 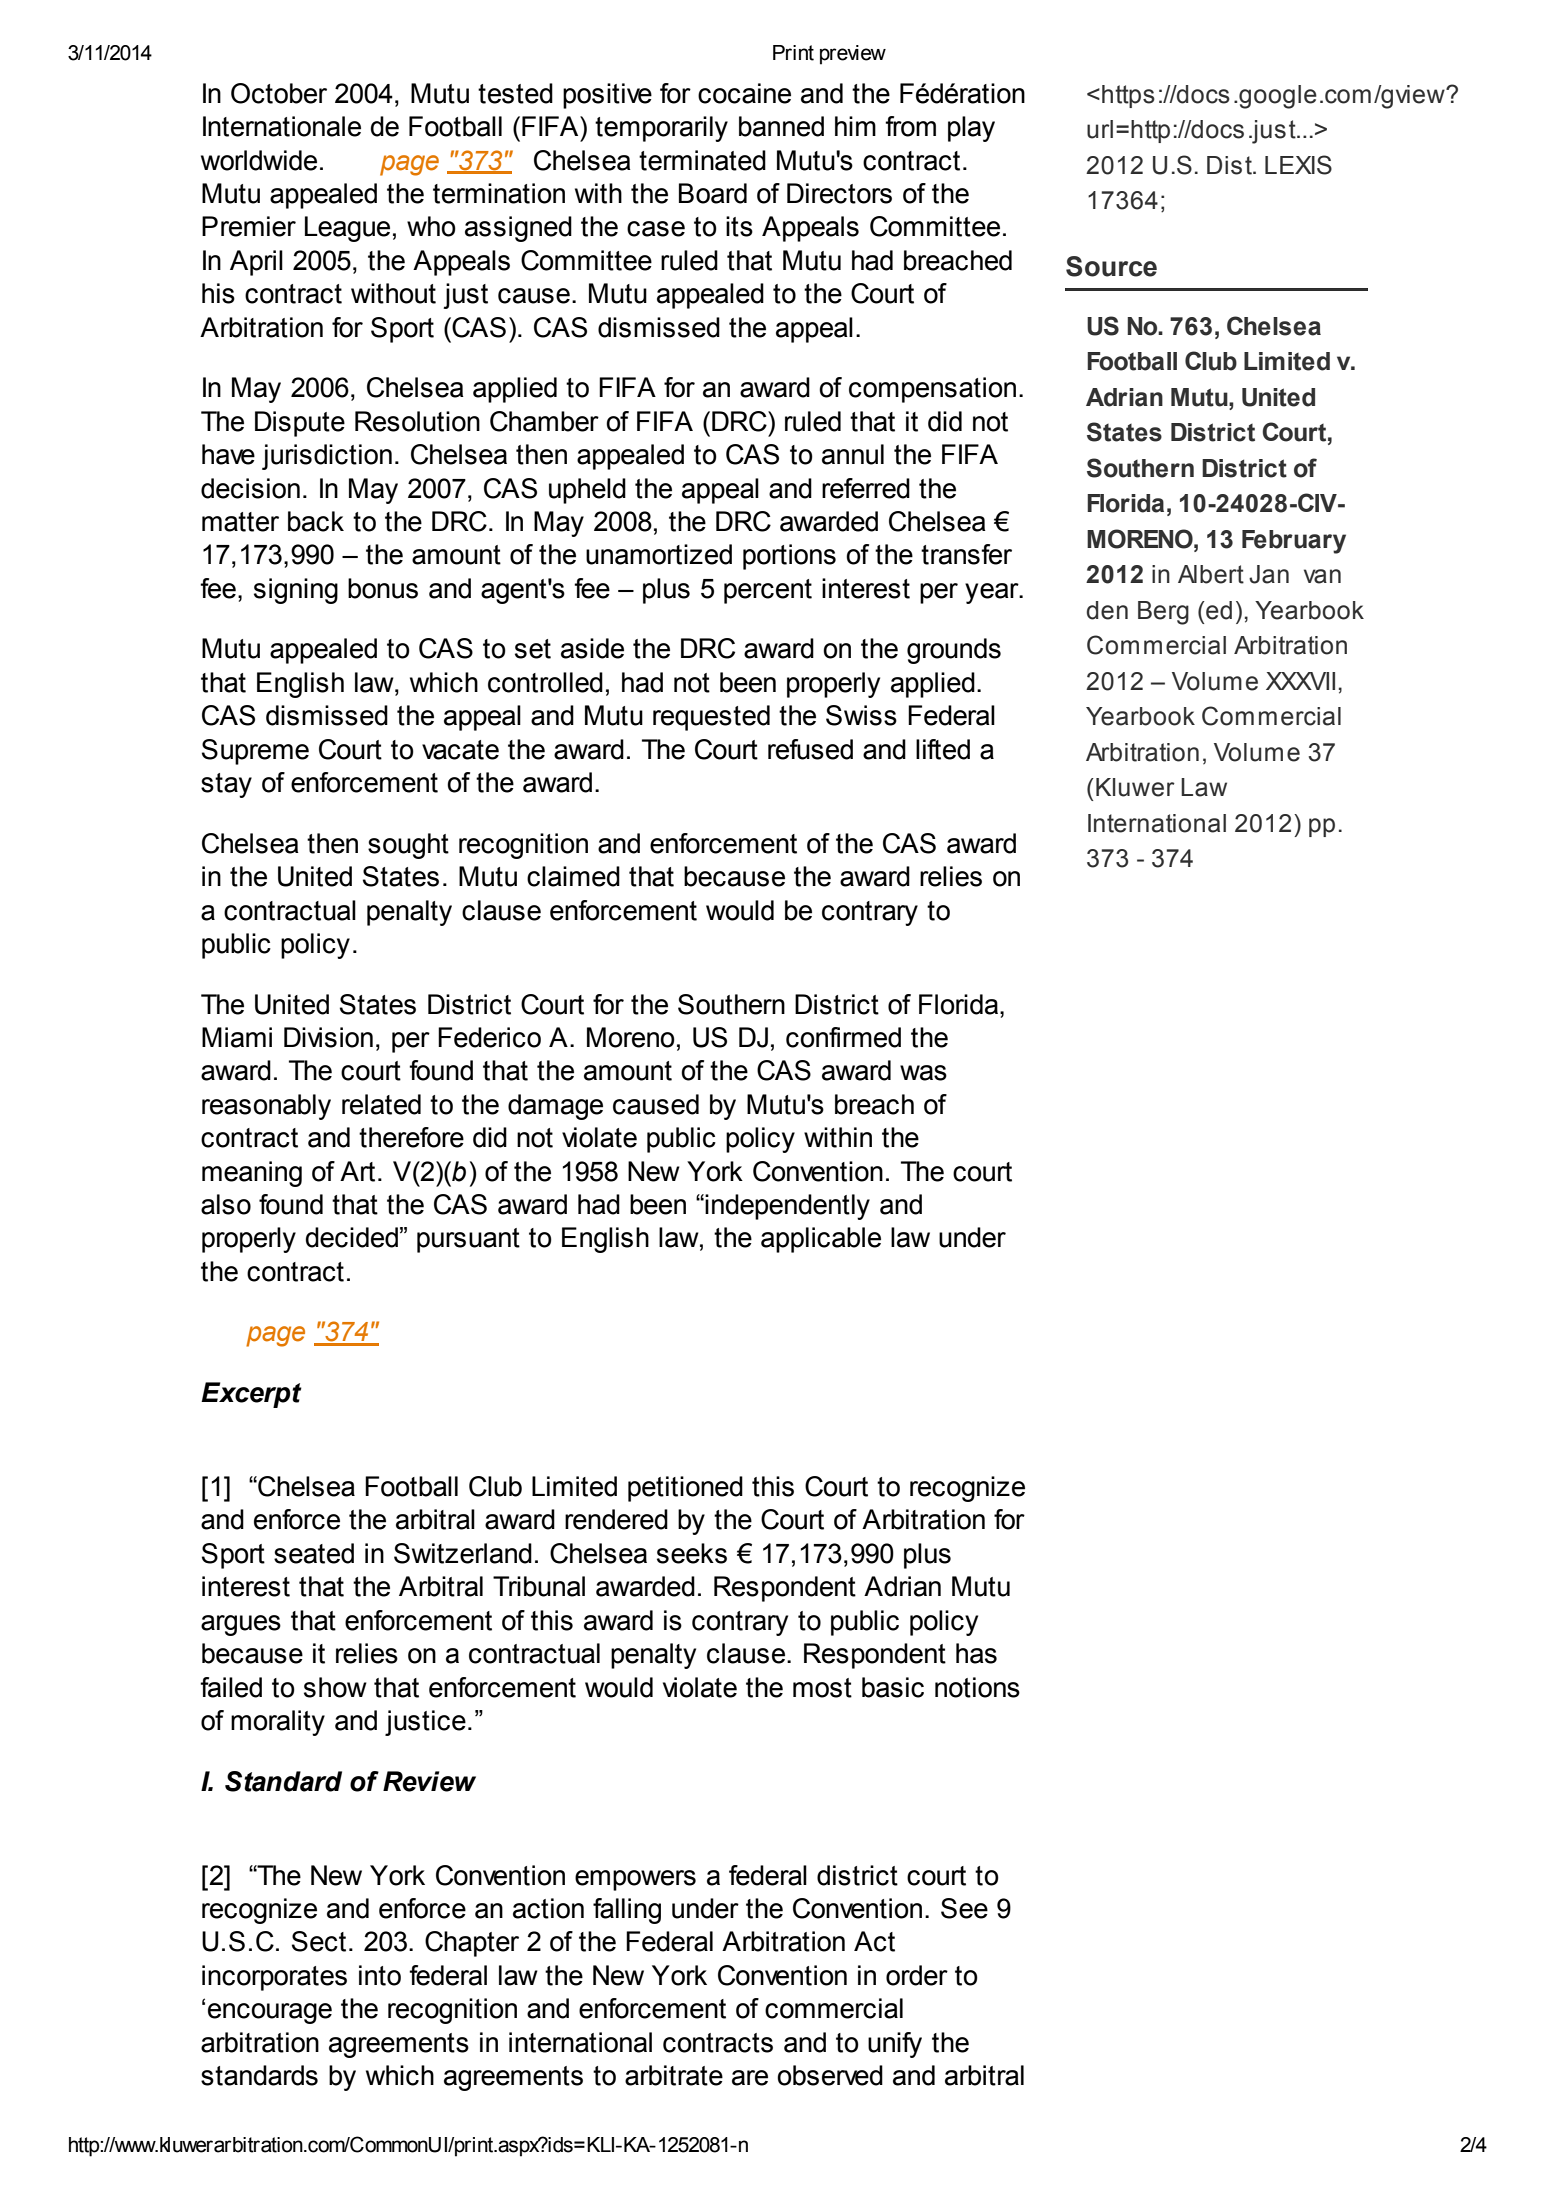 I want to click on confirmed, so click(x=843, y=1037).
